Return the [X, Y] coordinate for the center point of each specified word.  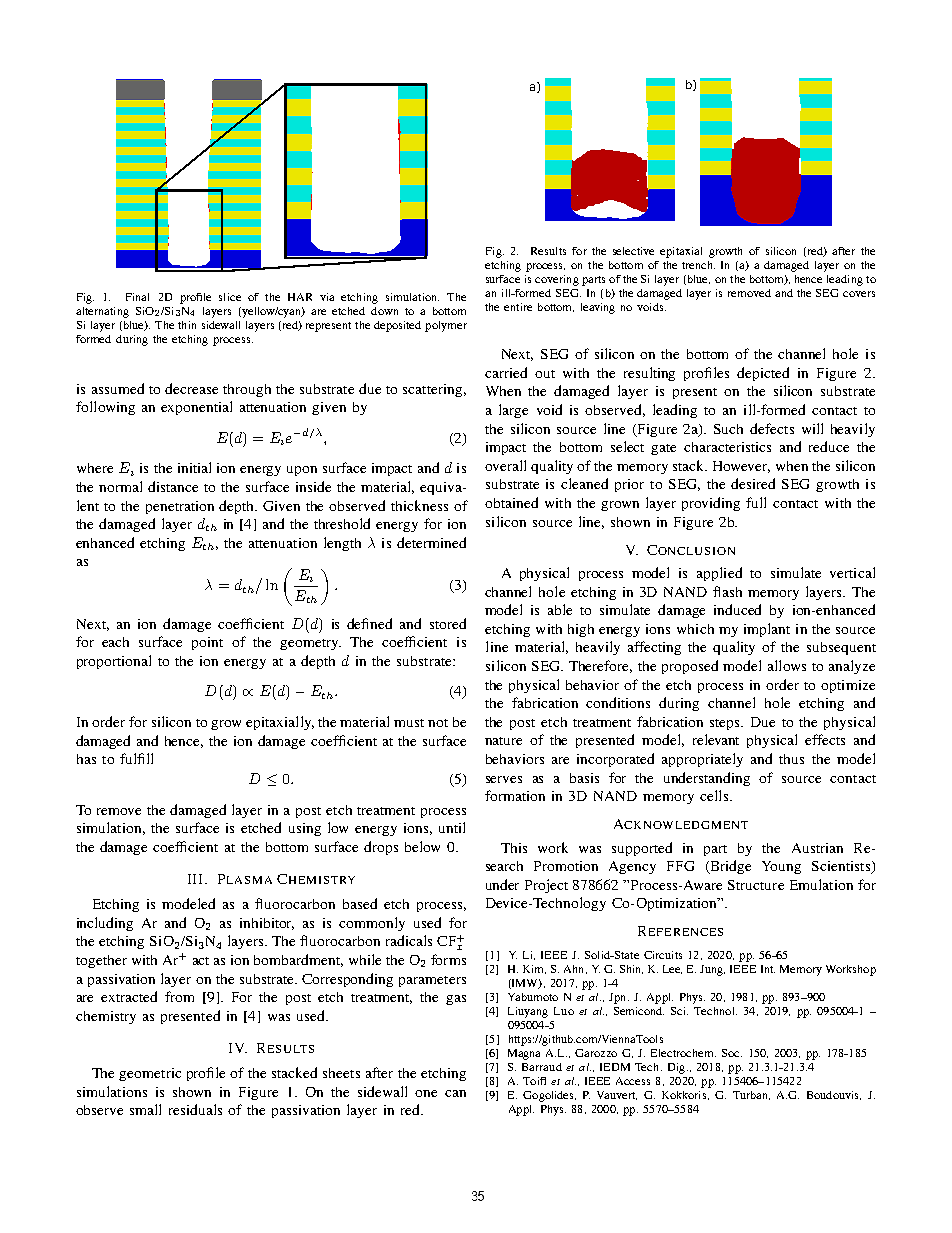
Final [137, 297]
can [455, 1093]
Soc [732, 1053]
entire [518, 307]
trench [698, 265]
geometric [150, 1074]
